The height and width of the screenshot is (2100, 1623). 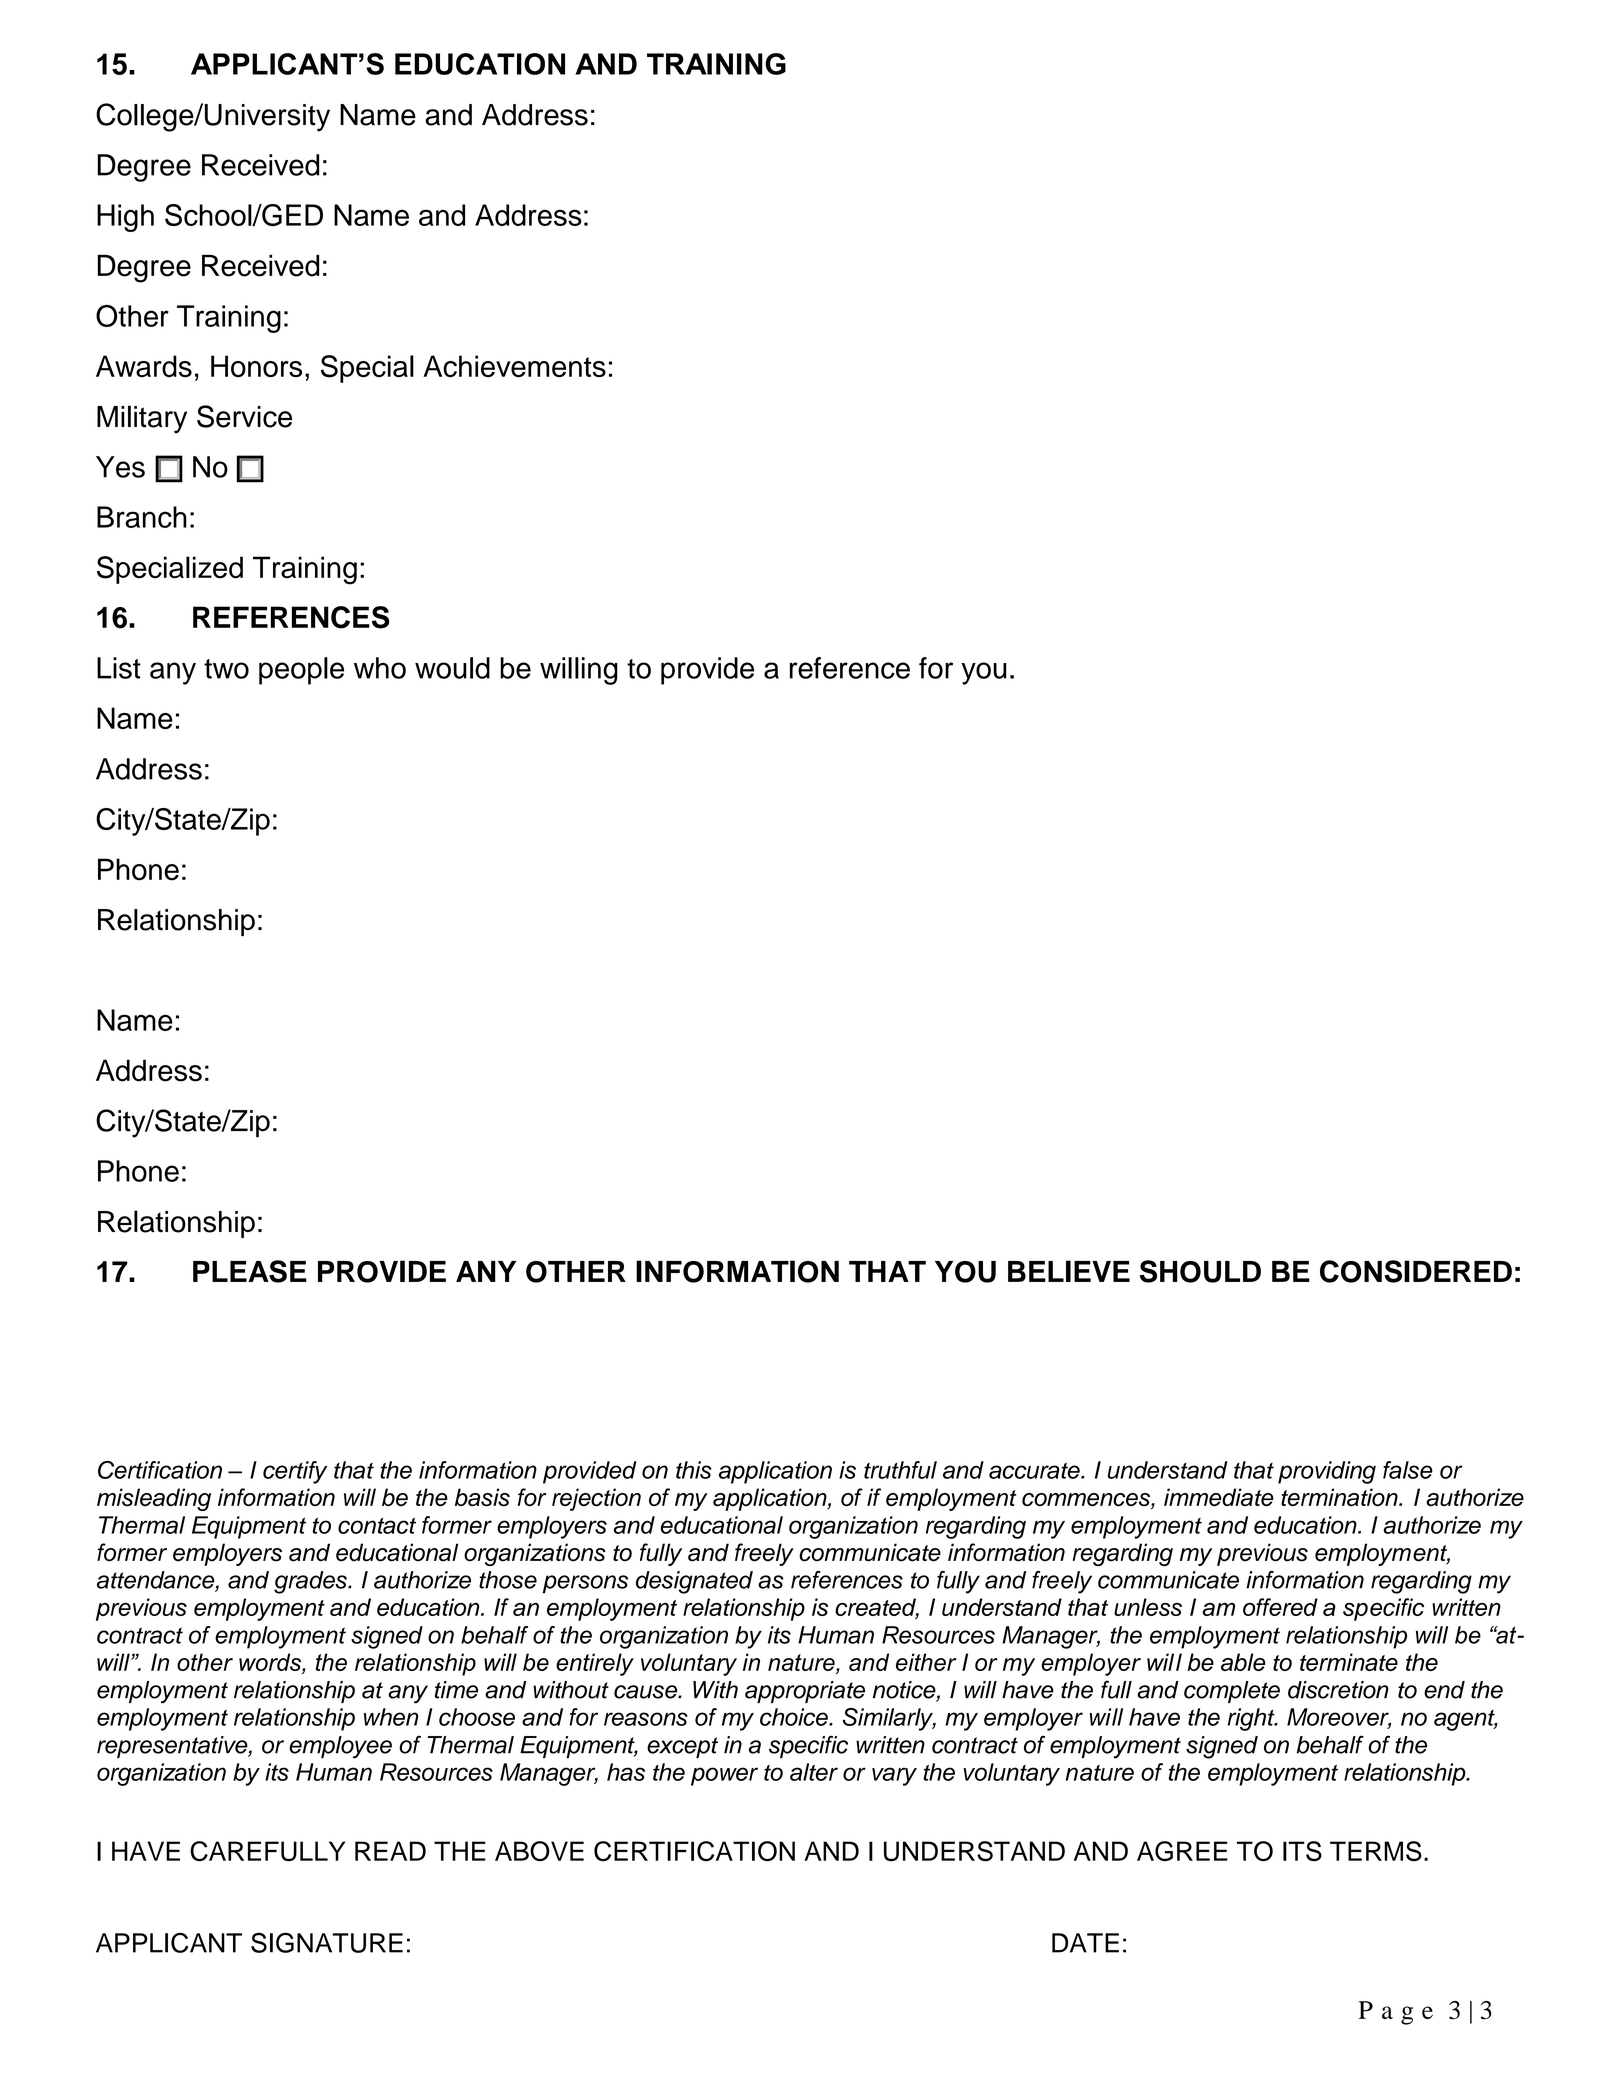 What do you see at coordinates (1327, 1472) in the screenshot?
I see `providing` at bounding box center [1327, 1472].
